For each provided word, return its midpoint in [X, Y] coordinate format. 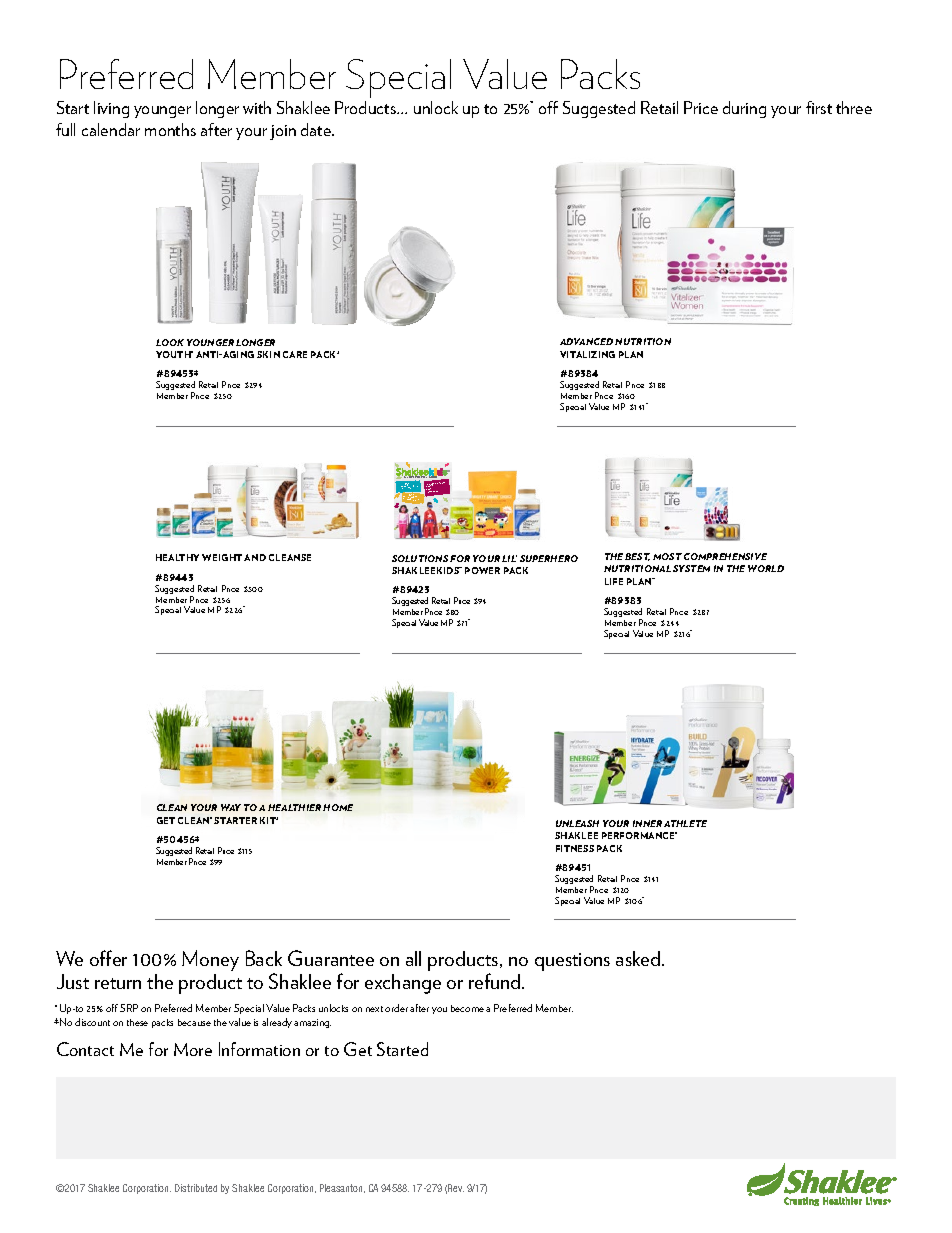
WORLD [766, 568]
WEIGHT [222, 557]
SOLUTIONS [420, 558]
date [317, 129]
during [744, 109]
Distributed [196, 1188]
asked [639, 958]
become [467, 1008]
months [170, 129]
